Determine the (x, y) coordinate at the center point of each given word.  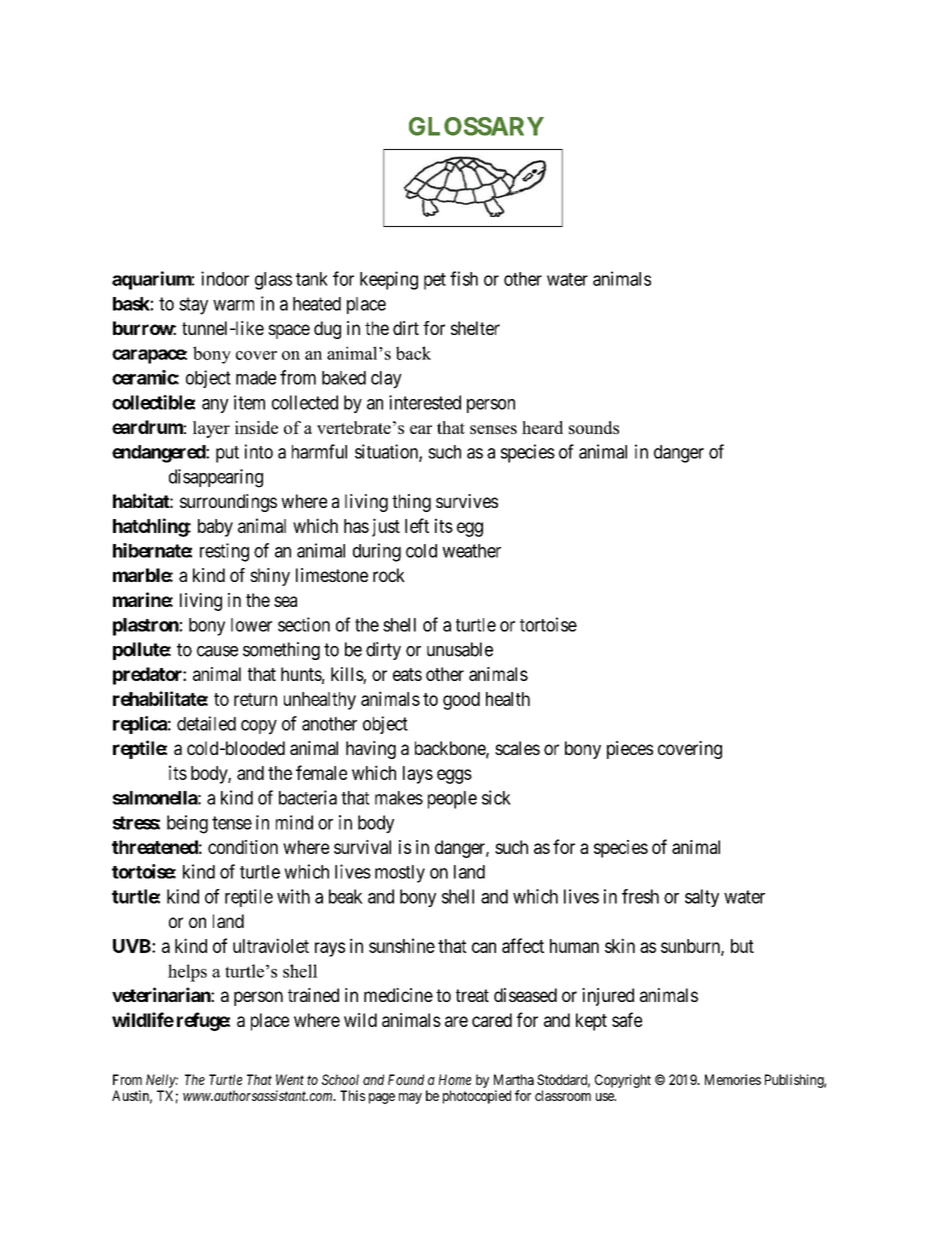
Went (290, 1079)
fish (464, 278)
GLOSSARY (476, 126)
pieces (630, 750)
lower (251, 625)
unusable (460, 649)
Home (455, 1079)
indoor (225, 278)
